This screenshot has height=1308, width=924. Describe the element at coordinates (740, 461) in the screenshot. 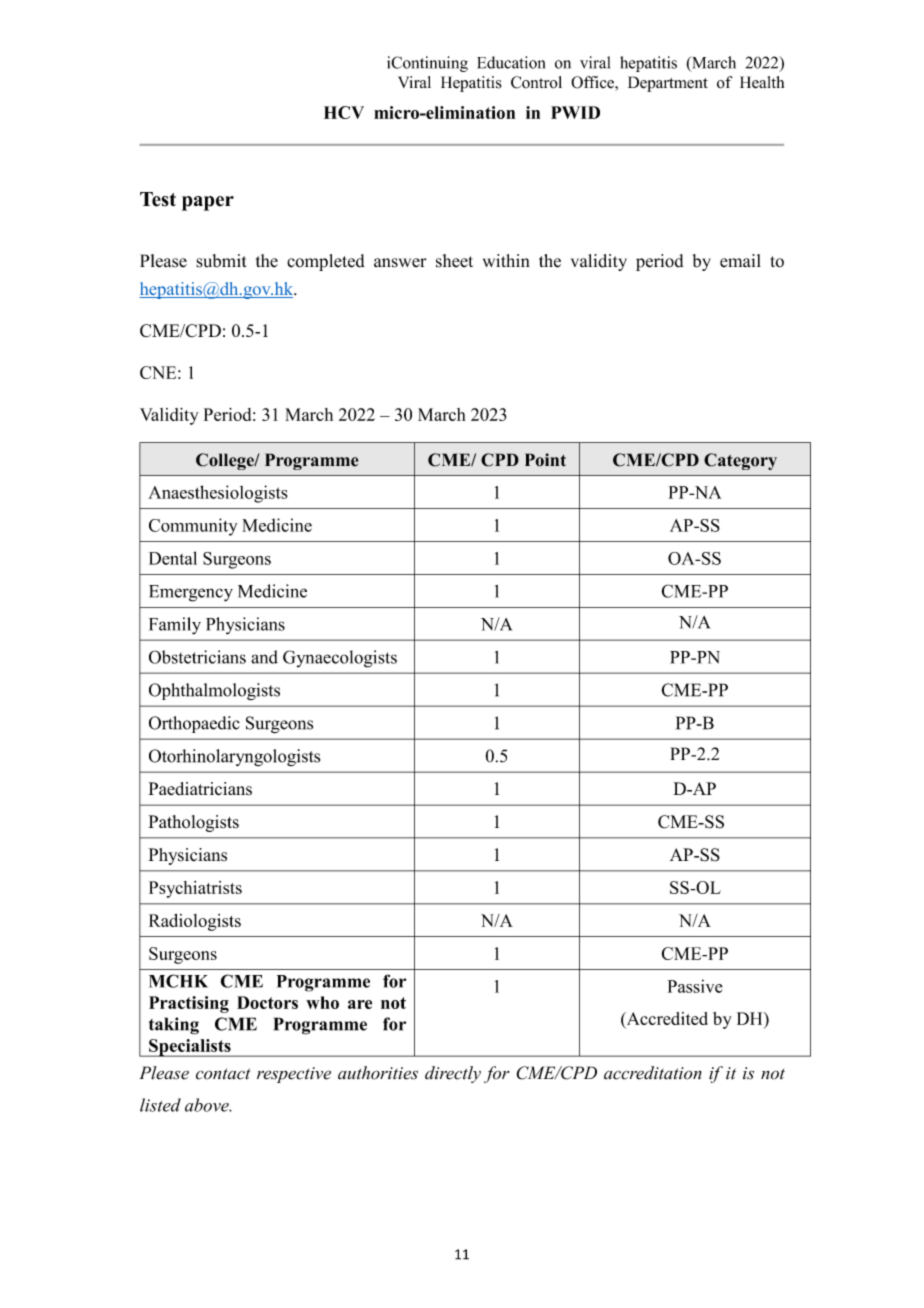

I see `Category` at that location.
